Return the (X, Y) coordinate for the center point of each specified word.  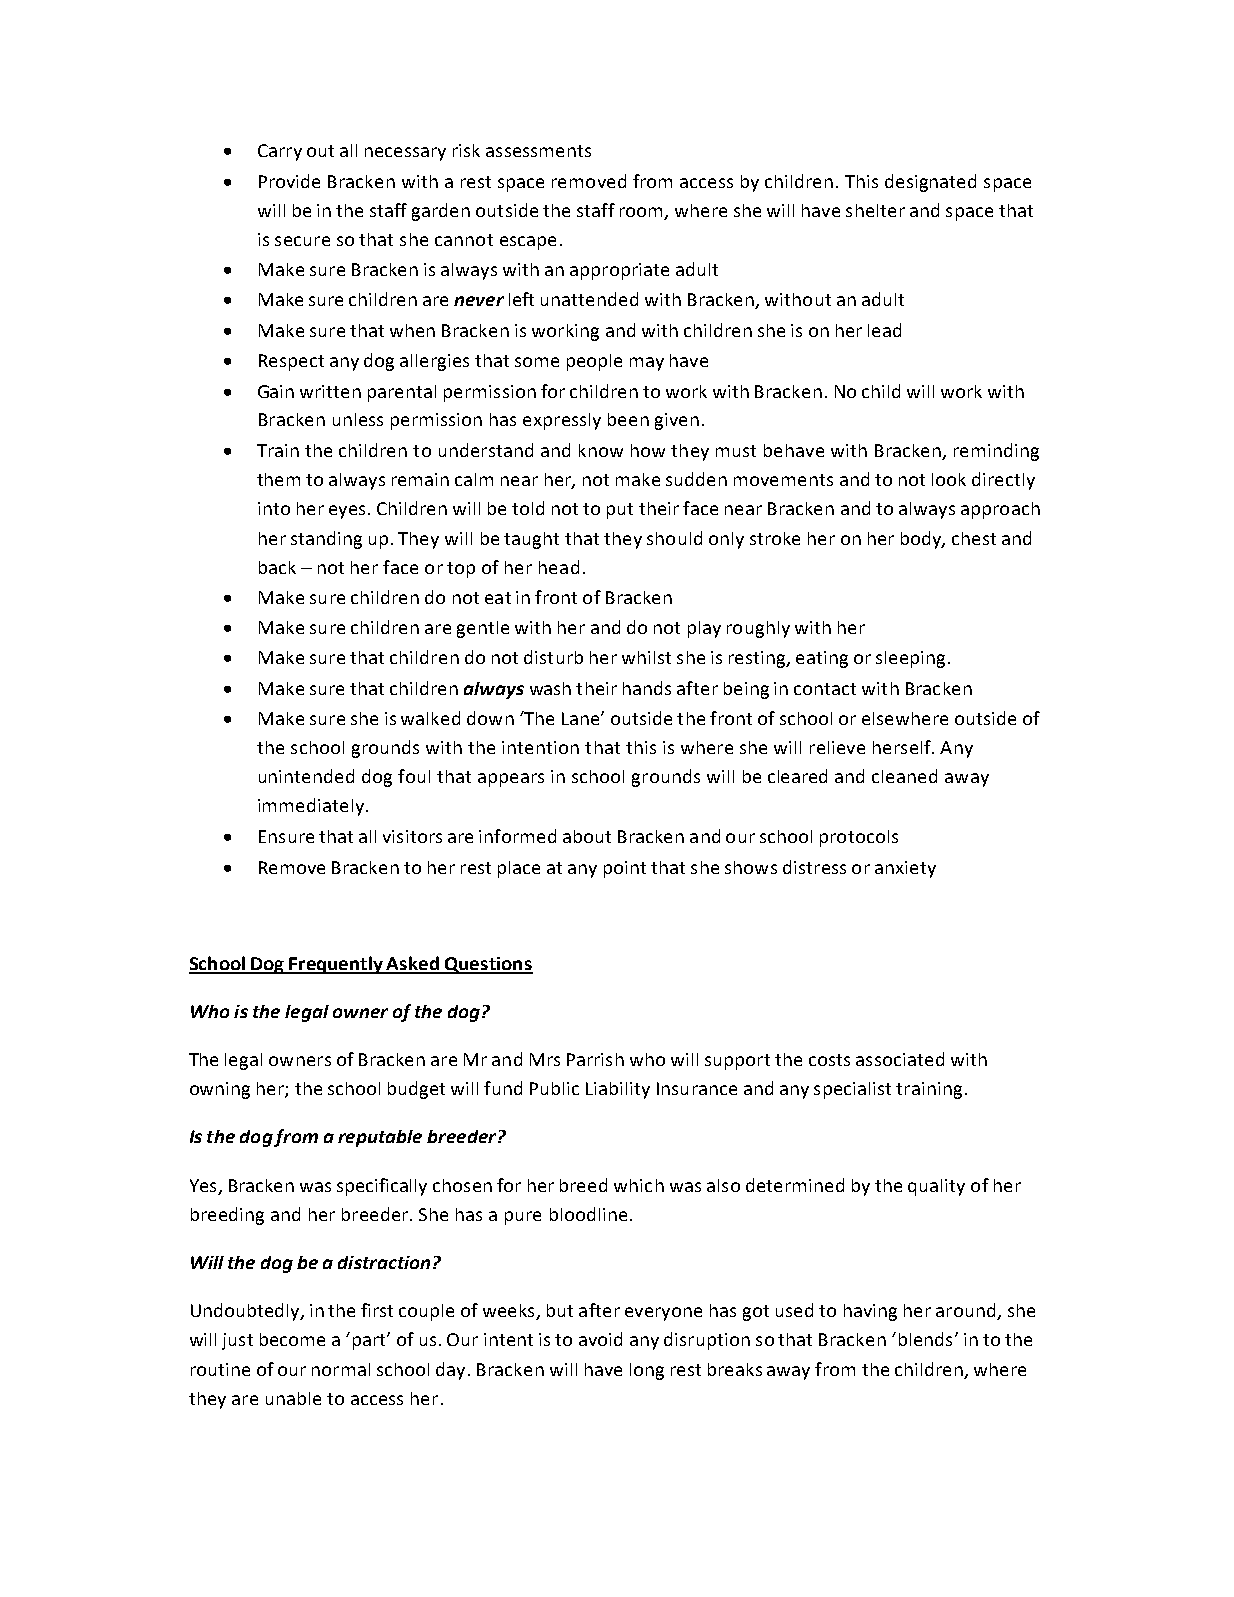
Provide (289, 181)
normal (341, 1369)
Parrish (595, 1059)
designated (930, 183)
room (643, 213)
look (949, 479)
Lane (582, 718)
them (278, 479)
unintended (306, 776)
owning (220, 1090)
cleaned (904, 776)
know (601, 450)
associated (900, 1059)
